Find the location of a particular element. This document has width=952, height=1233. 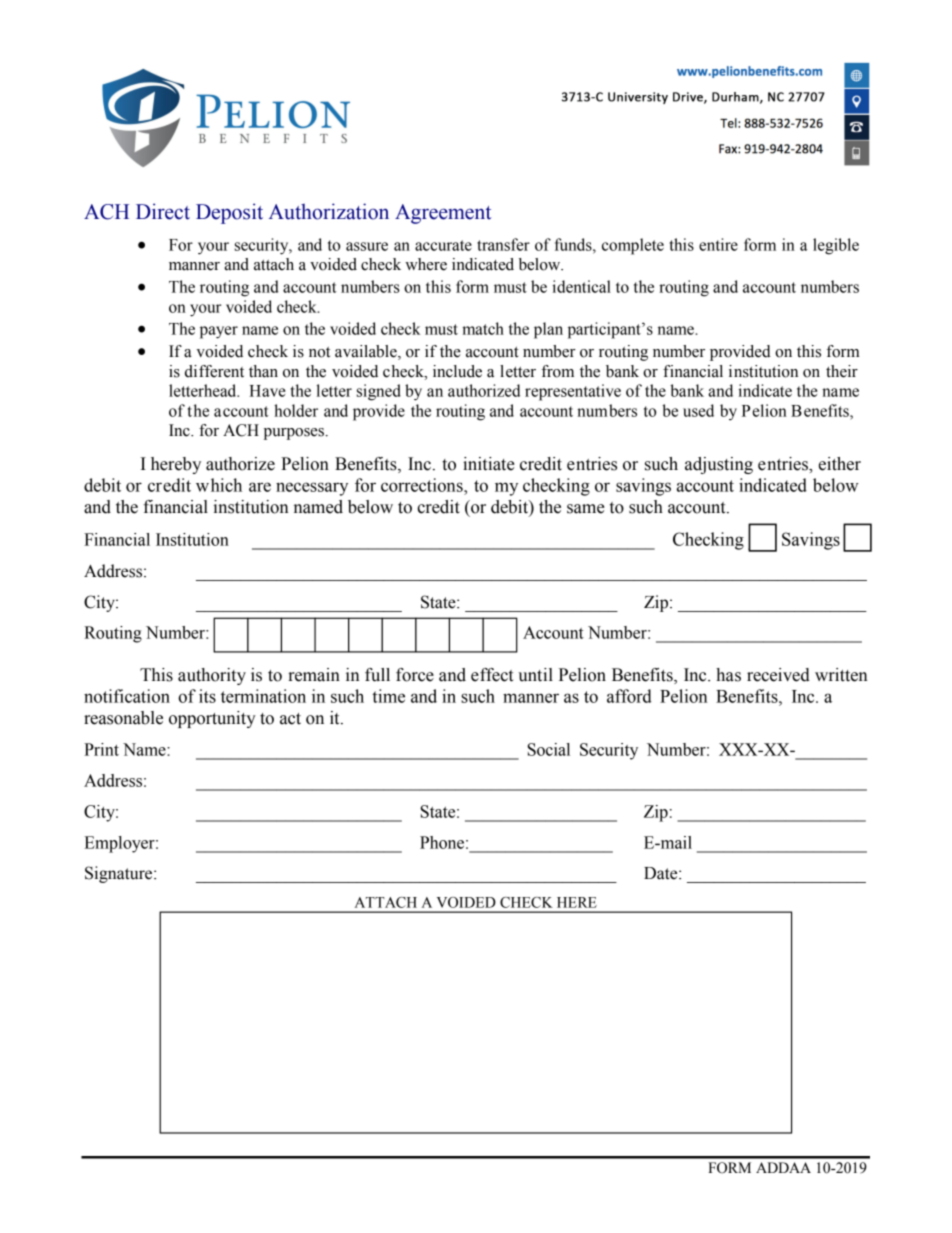

same is located at coordinates (586, 509).
